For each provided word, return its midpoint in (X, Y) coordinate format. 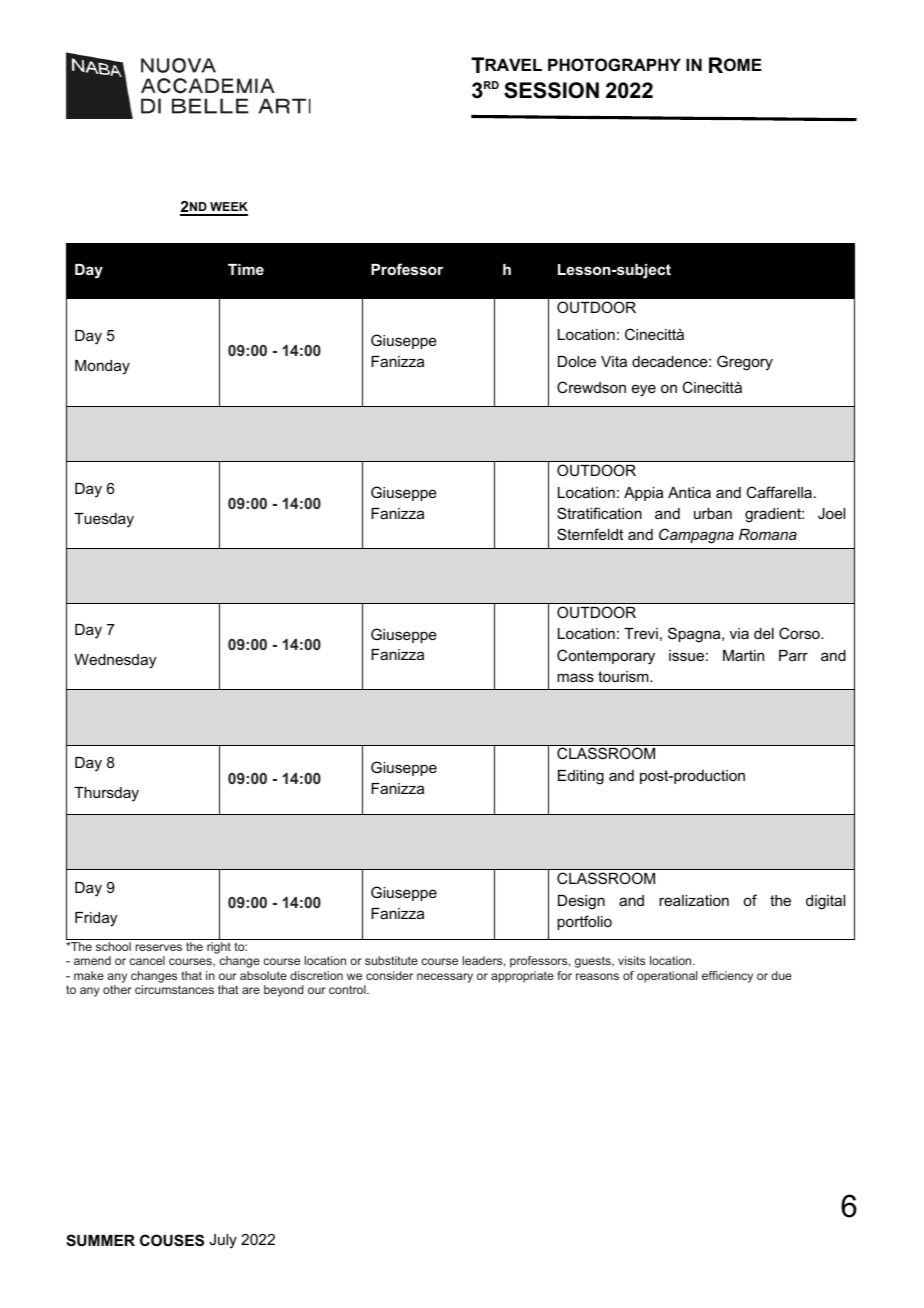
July (223, 1241)
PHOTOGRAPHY (614, 64)
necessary (445, 978)
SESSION (551, 90)
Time (246, 269)
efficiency (727, 977)
